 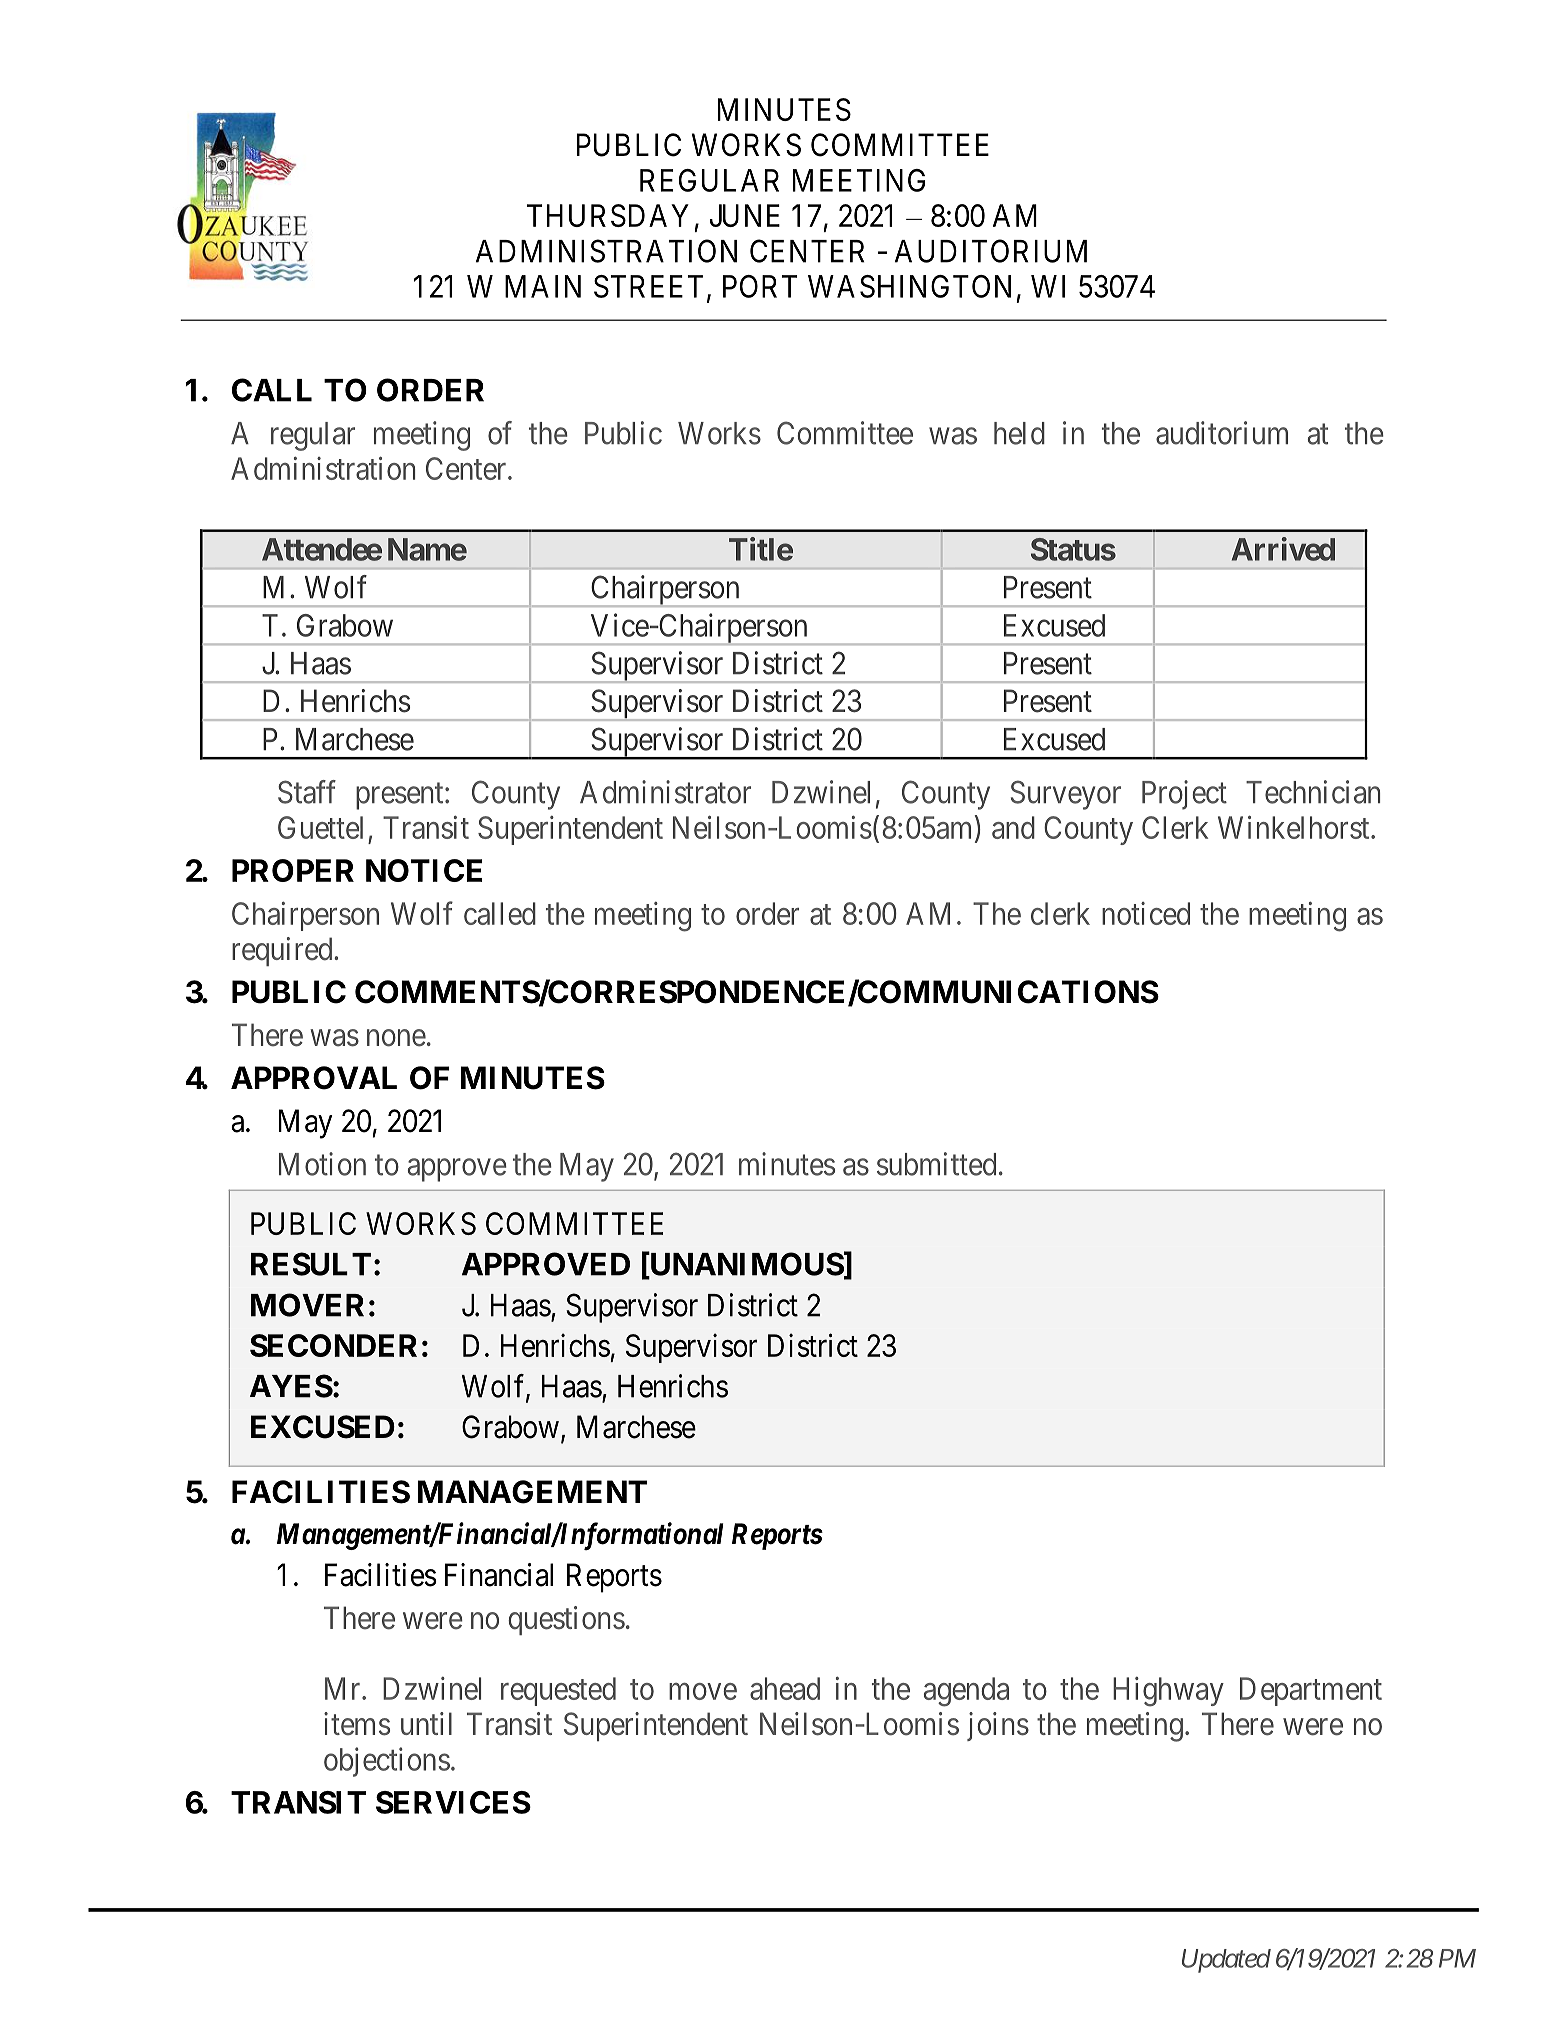 I want to click on Highway, so click(x=1168, y=1692).
